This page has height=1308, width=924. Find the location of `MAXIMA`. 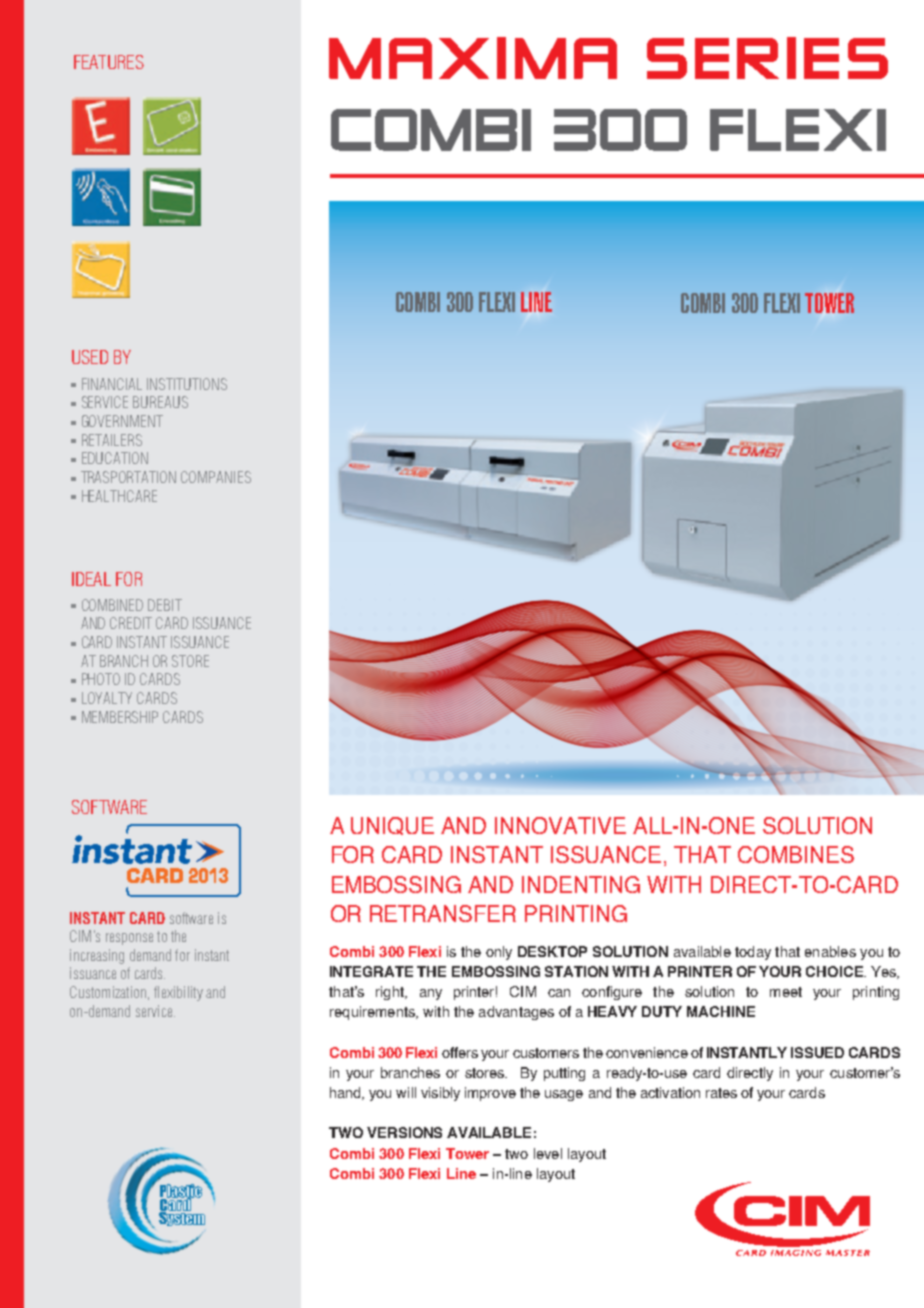

MAXIMA is located at coordinates (473, 58).
